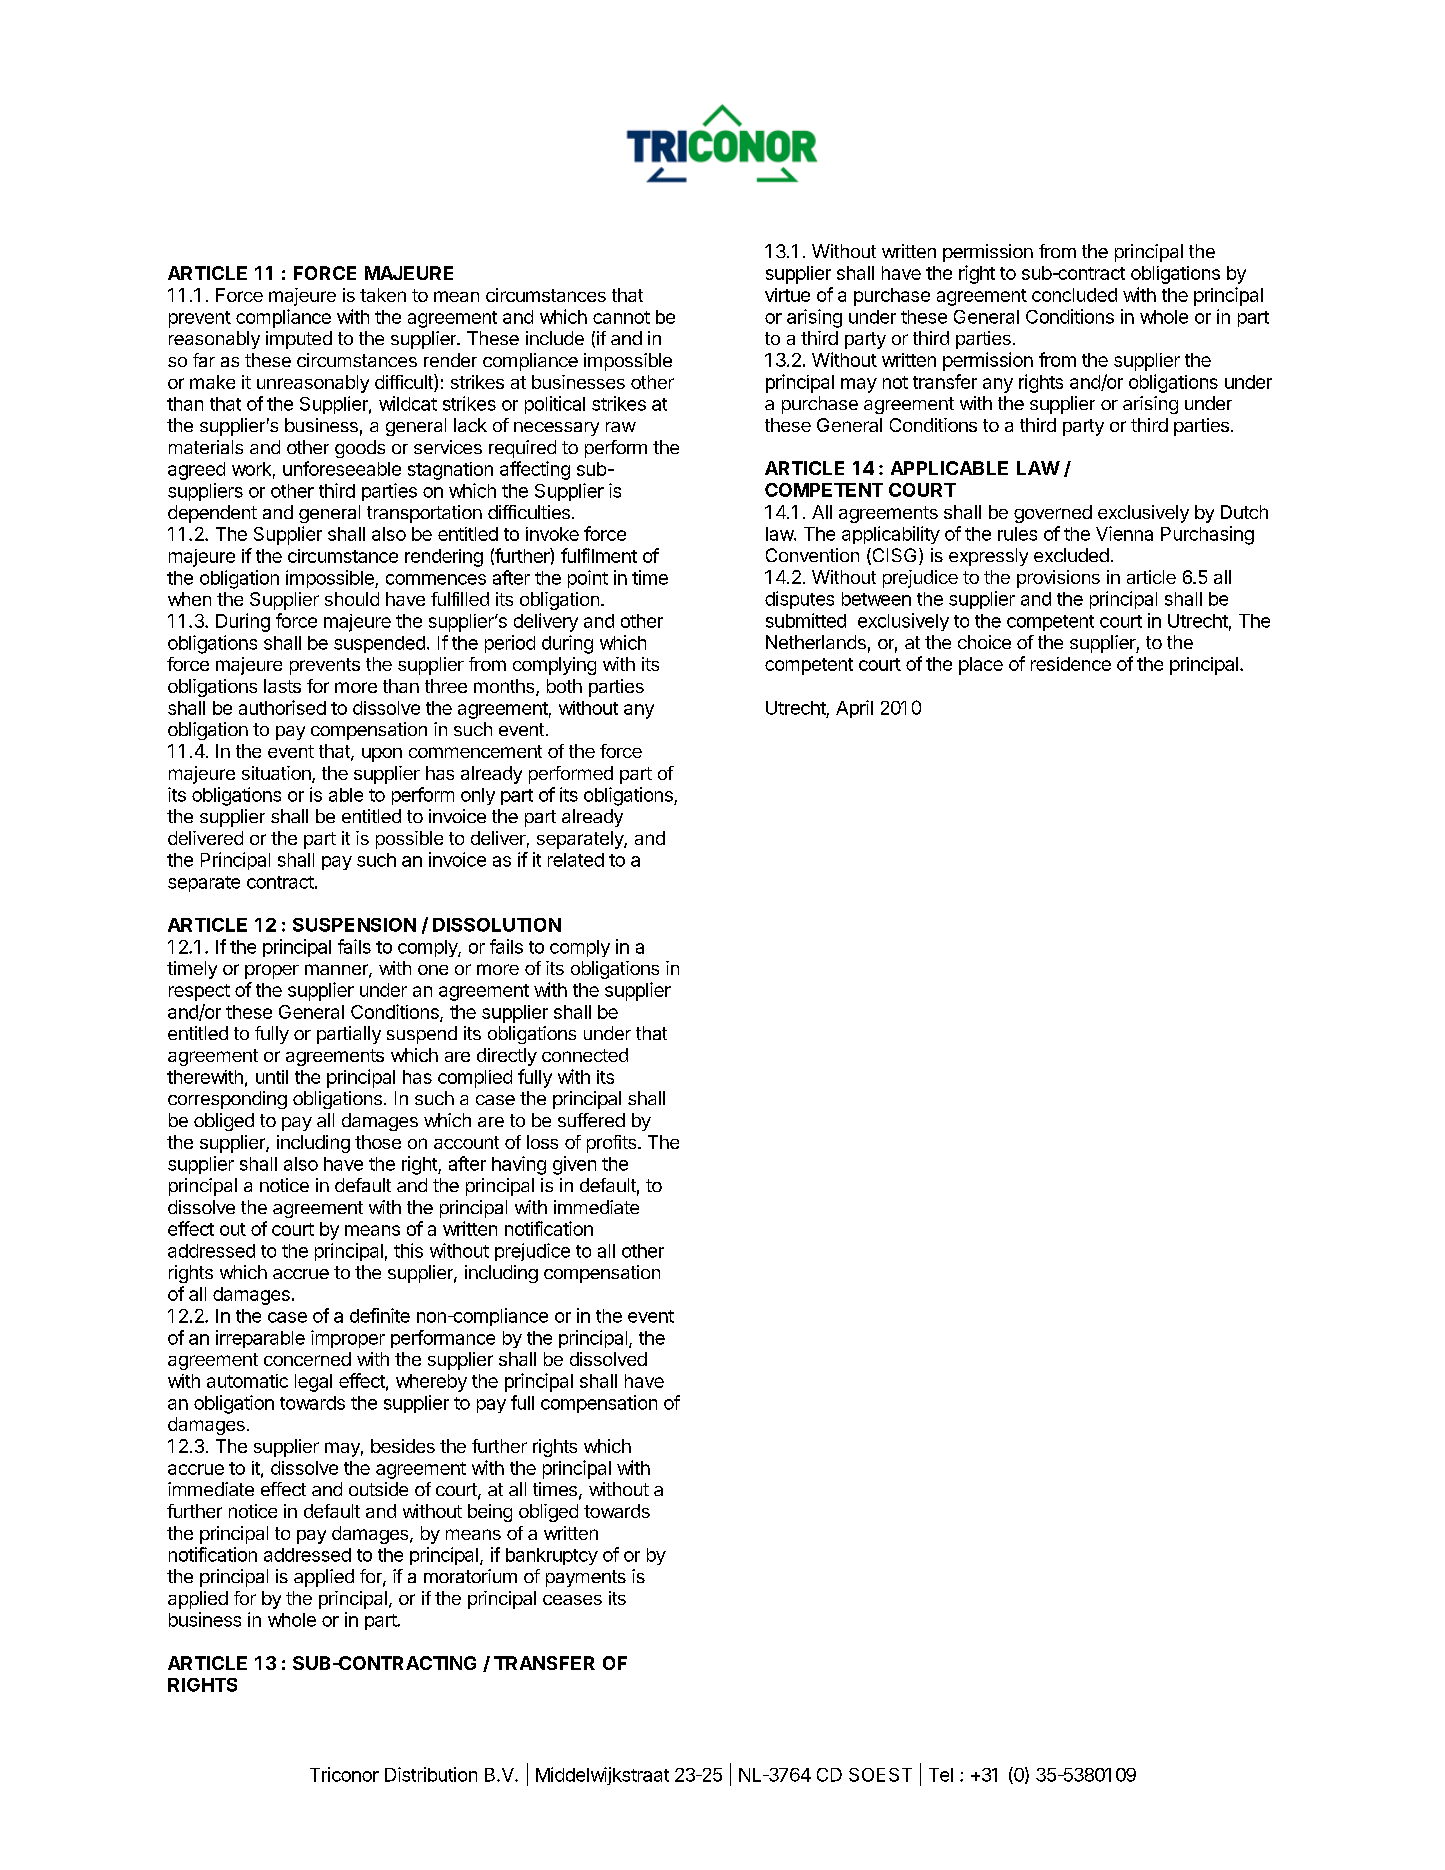 This screenshot has width=1445, height=1870. Describe the element at coordinates (1074, 295) in the screenshot. I see `concluded` at that location.
